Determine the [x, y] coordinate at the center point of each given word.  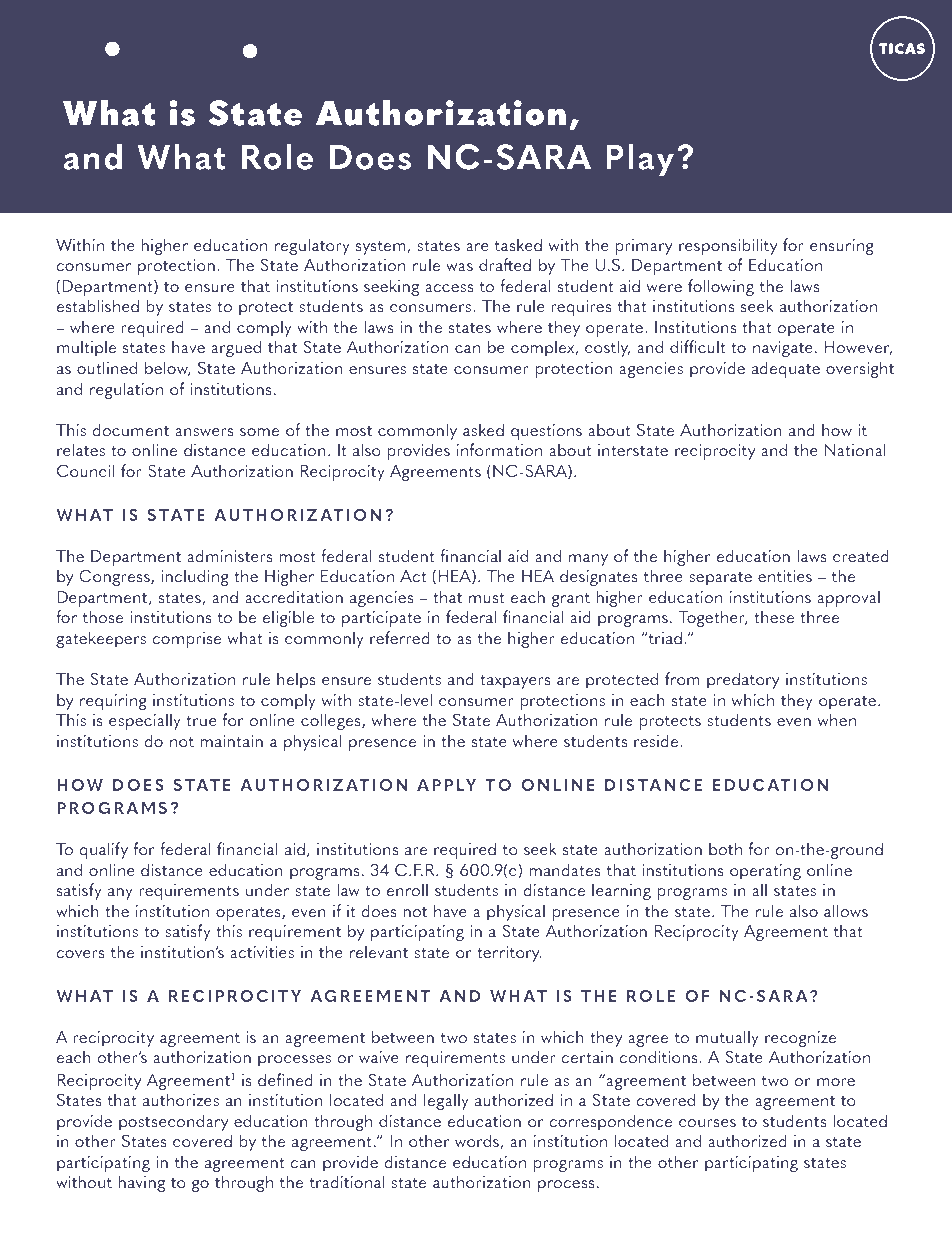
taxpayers [515, 681]
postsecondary [173, 1122]
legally [446, 1101]
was [459, 267]
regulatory [312, 246]
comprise [186, 640]
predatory [743, 680]
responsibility [728, 246]
